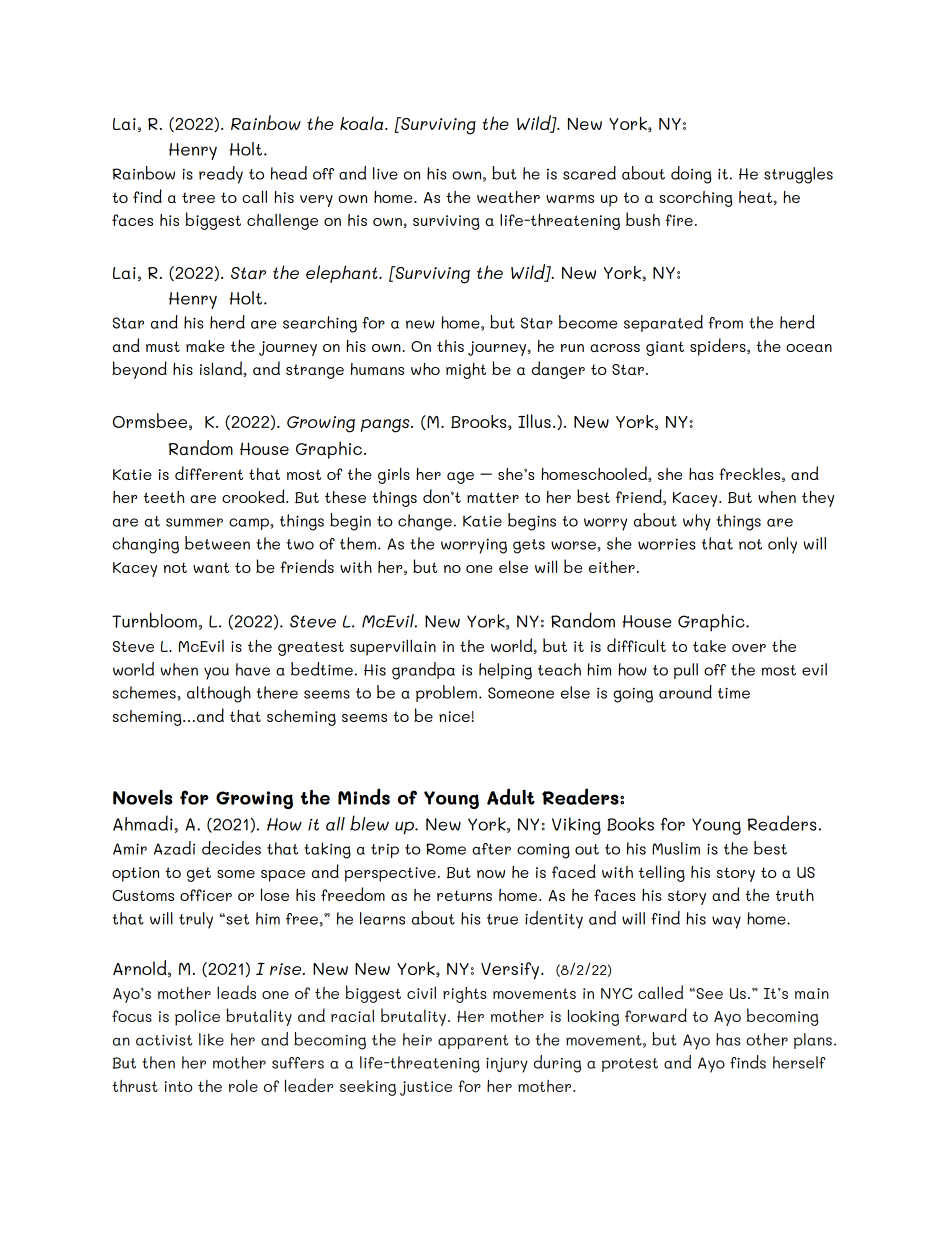 This screenshot has height=1233, width=952. I want to click on from, so click(725, 323).
